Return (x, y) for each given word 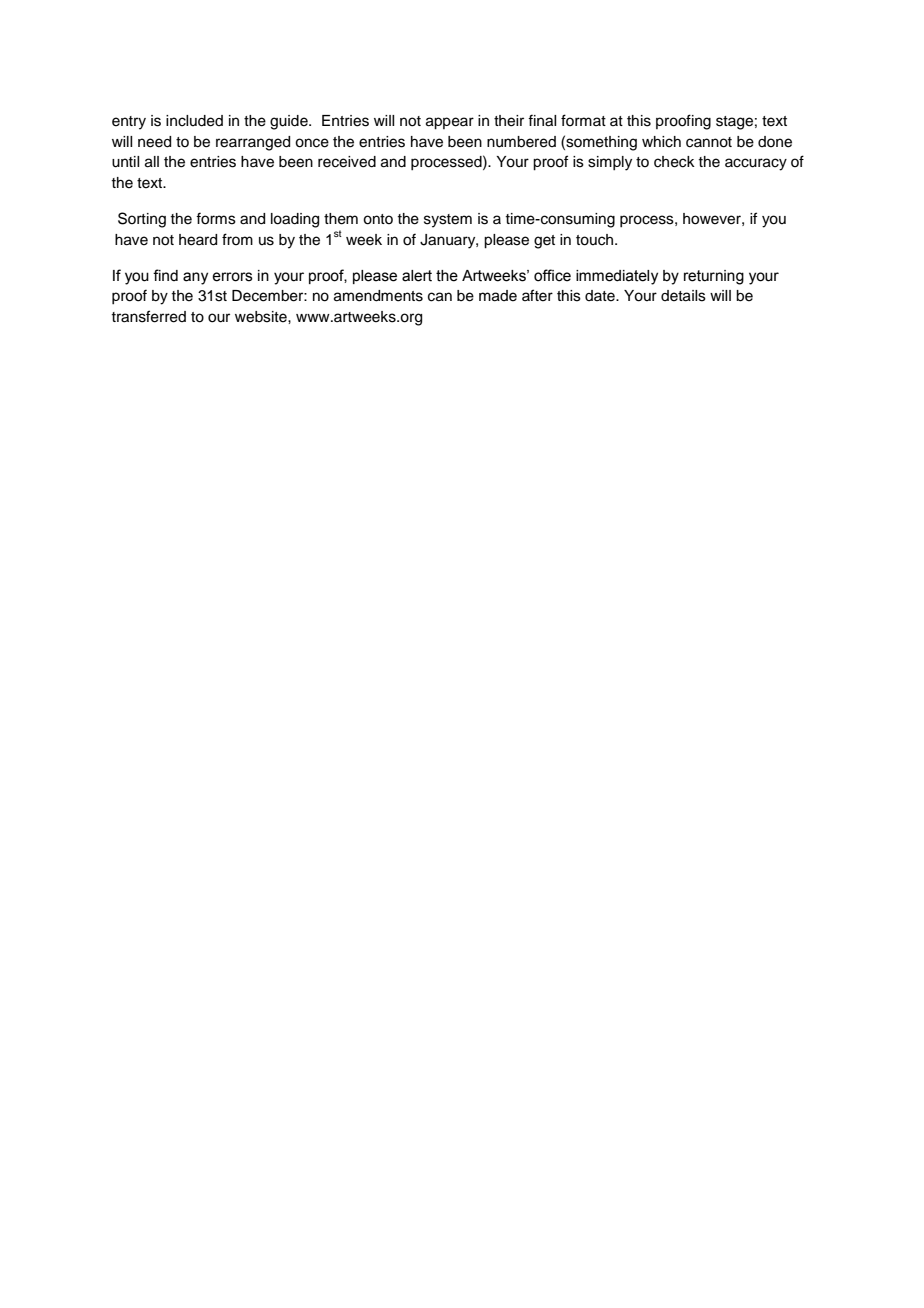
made (498, 296)
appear (450, 123)
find (165, 275)
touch (596, 240)
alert (417, 276)
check (674, 162)
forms (216, 218)
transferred (148, 316)
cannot (709, 142)
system (448, 221)
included (194, 121)
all (152, 162)
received (347, 162)
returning (714, 277)
